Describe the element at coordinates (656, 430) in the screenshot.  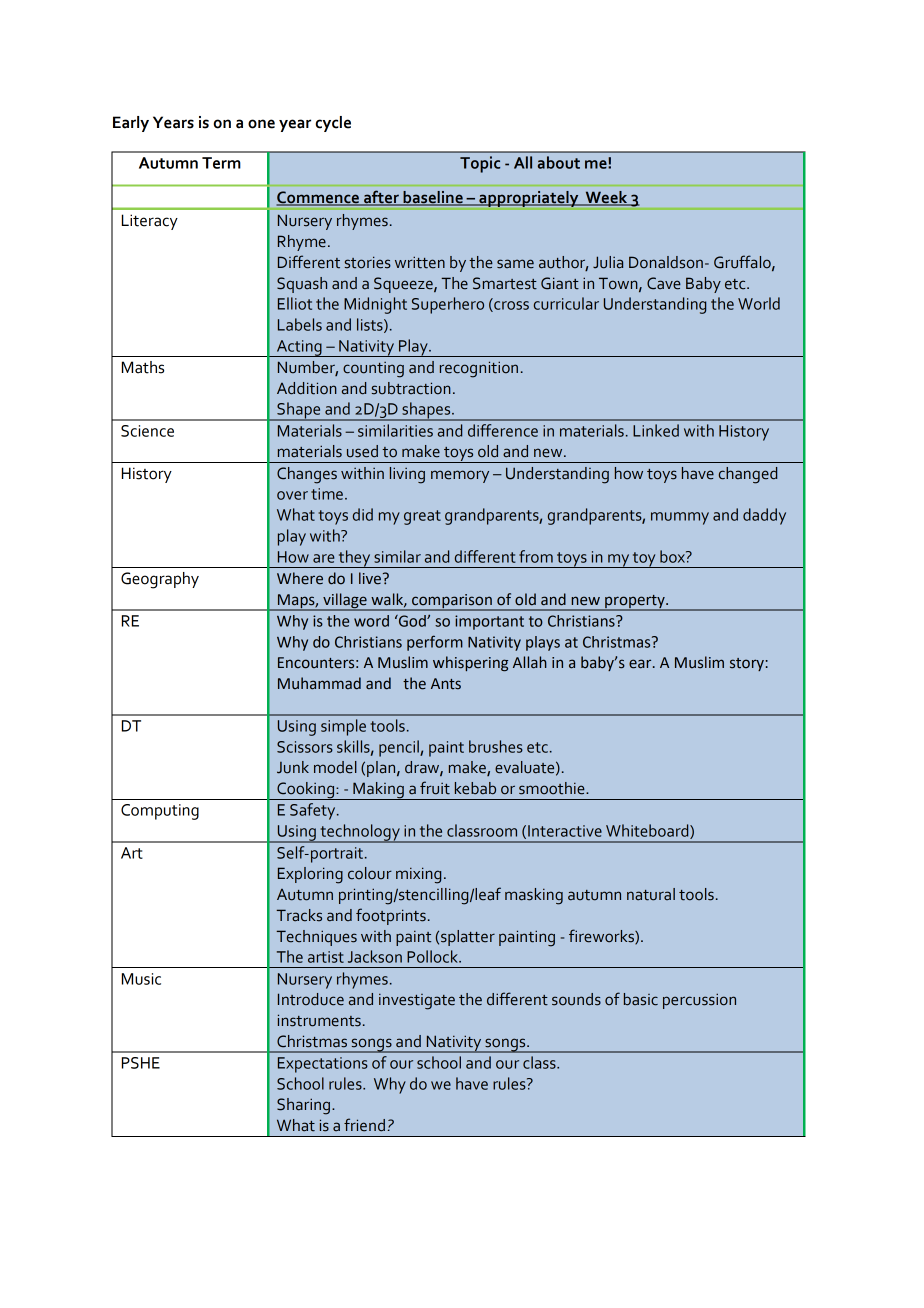
I see `Linked` at that location.
